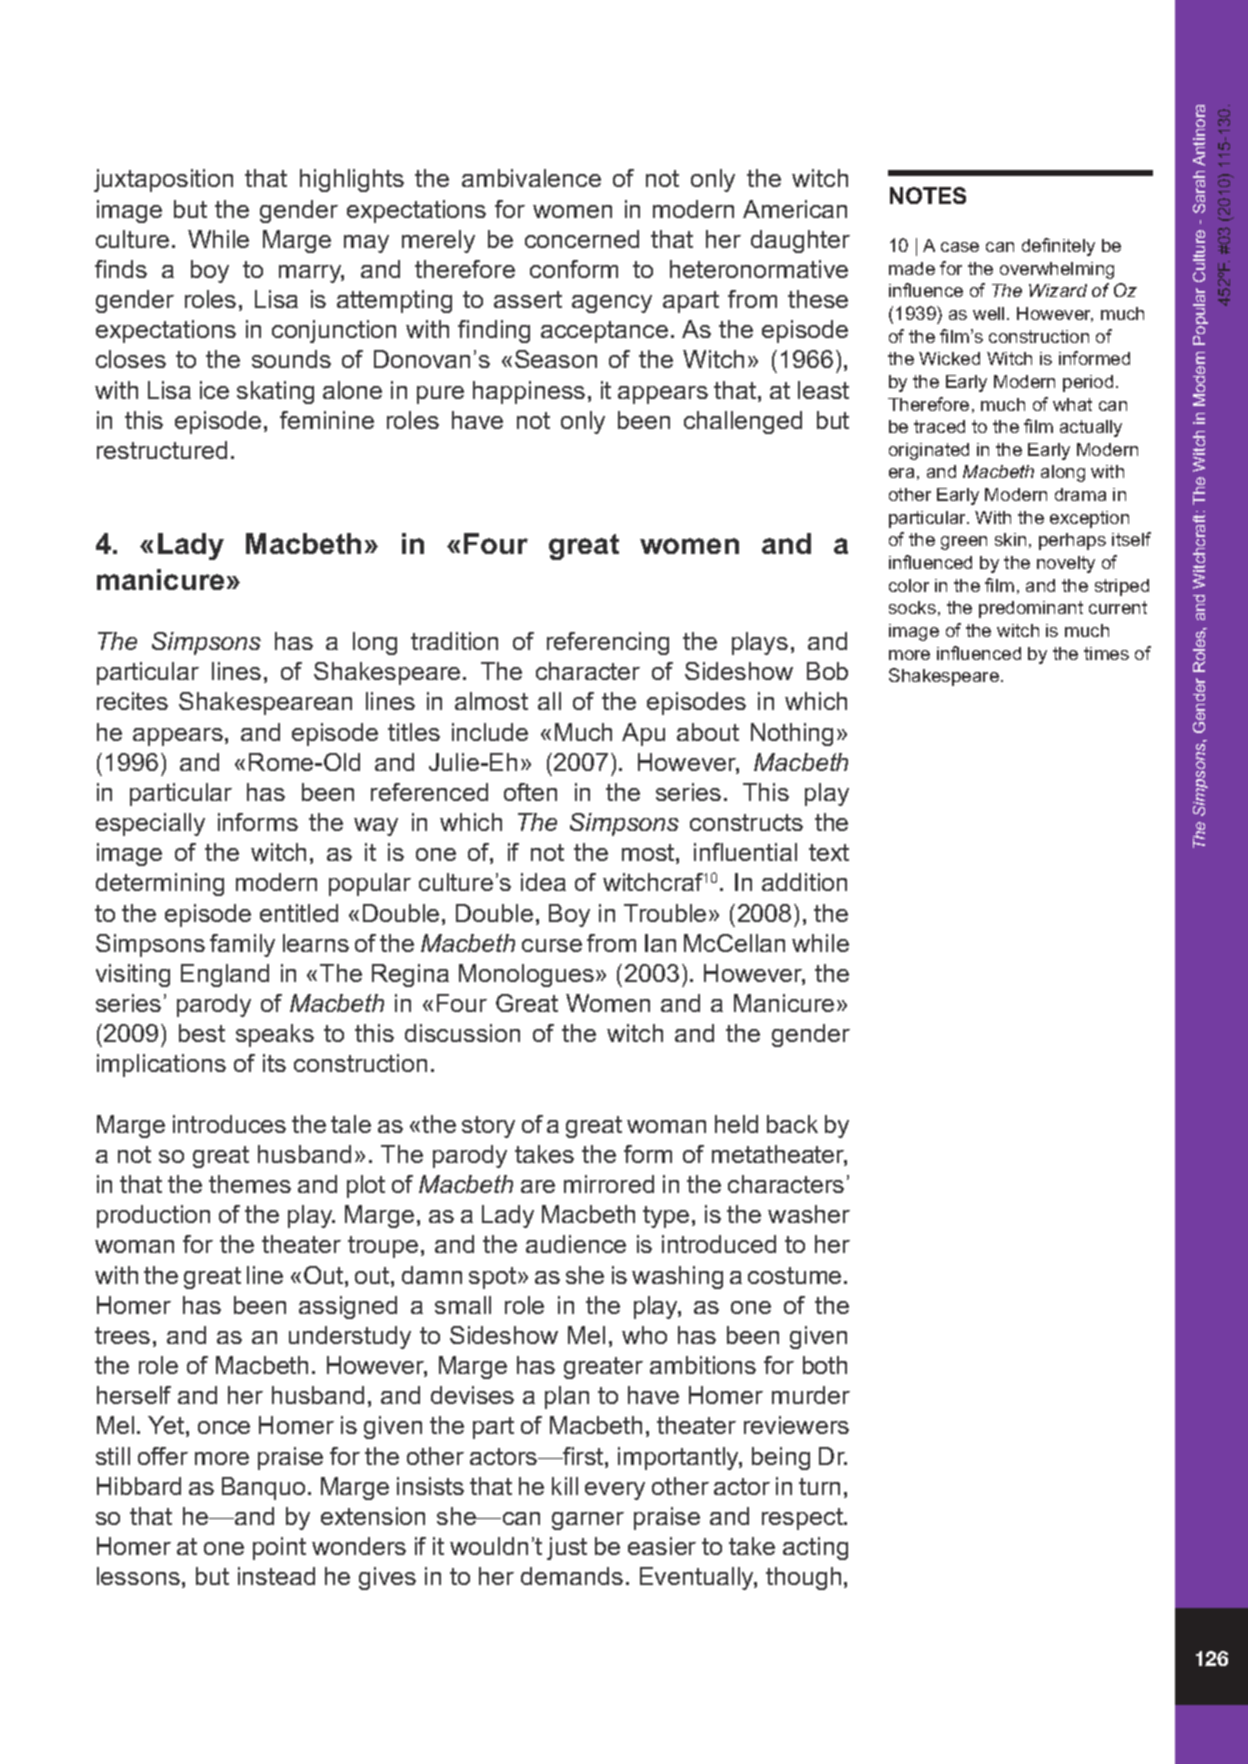  What do you see at coordinates (163, 180) in the screenshot?
I see `juxtaposition` at bounding box center [163, 180].
